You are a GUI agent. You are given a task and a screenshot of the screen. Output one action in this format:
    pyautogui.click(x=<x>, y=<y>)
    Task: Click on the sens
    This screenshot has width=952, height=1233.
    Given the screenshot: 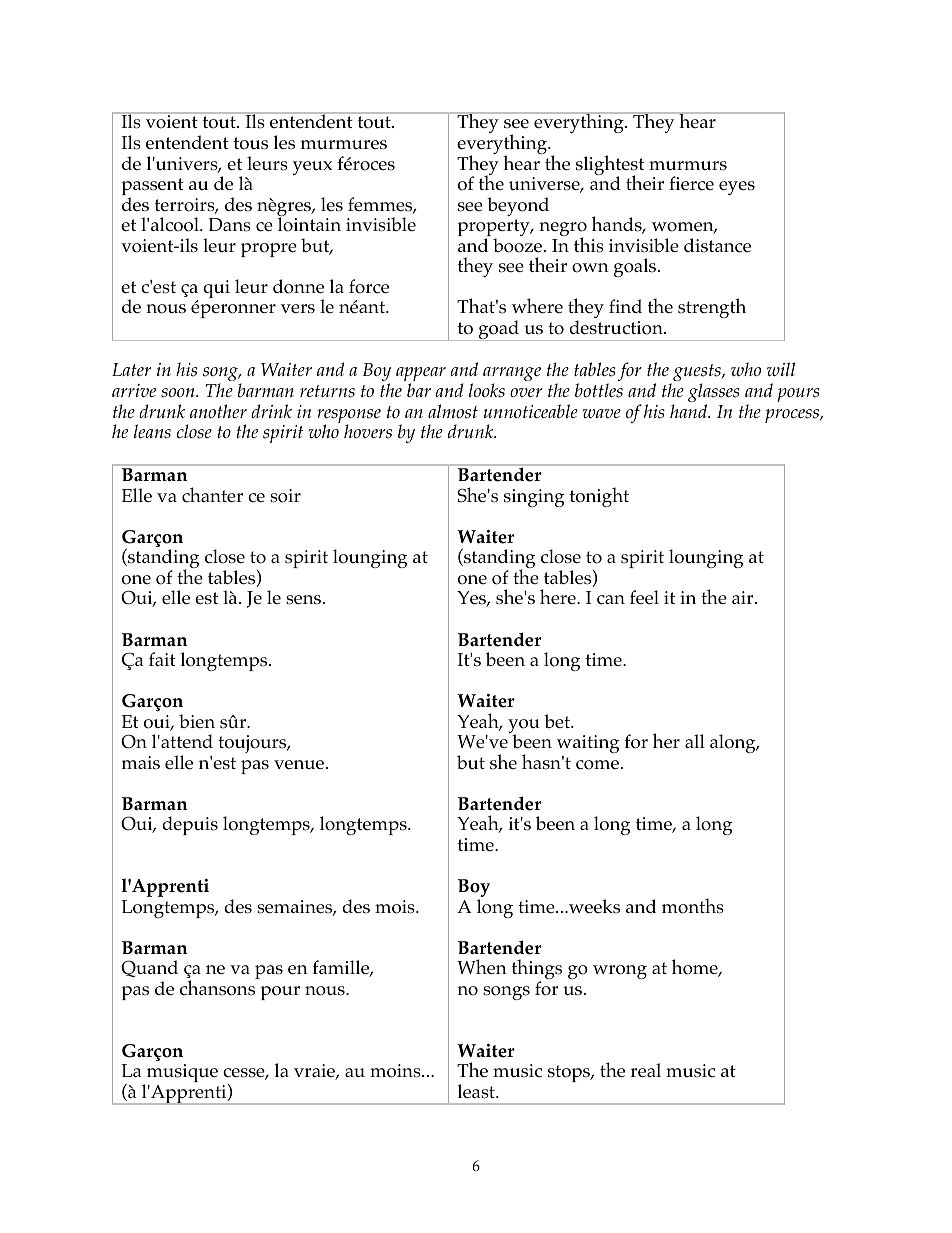 What is the action you would take?
    pyautogui.click(x=305, y=600)
